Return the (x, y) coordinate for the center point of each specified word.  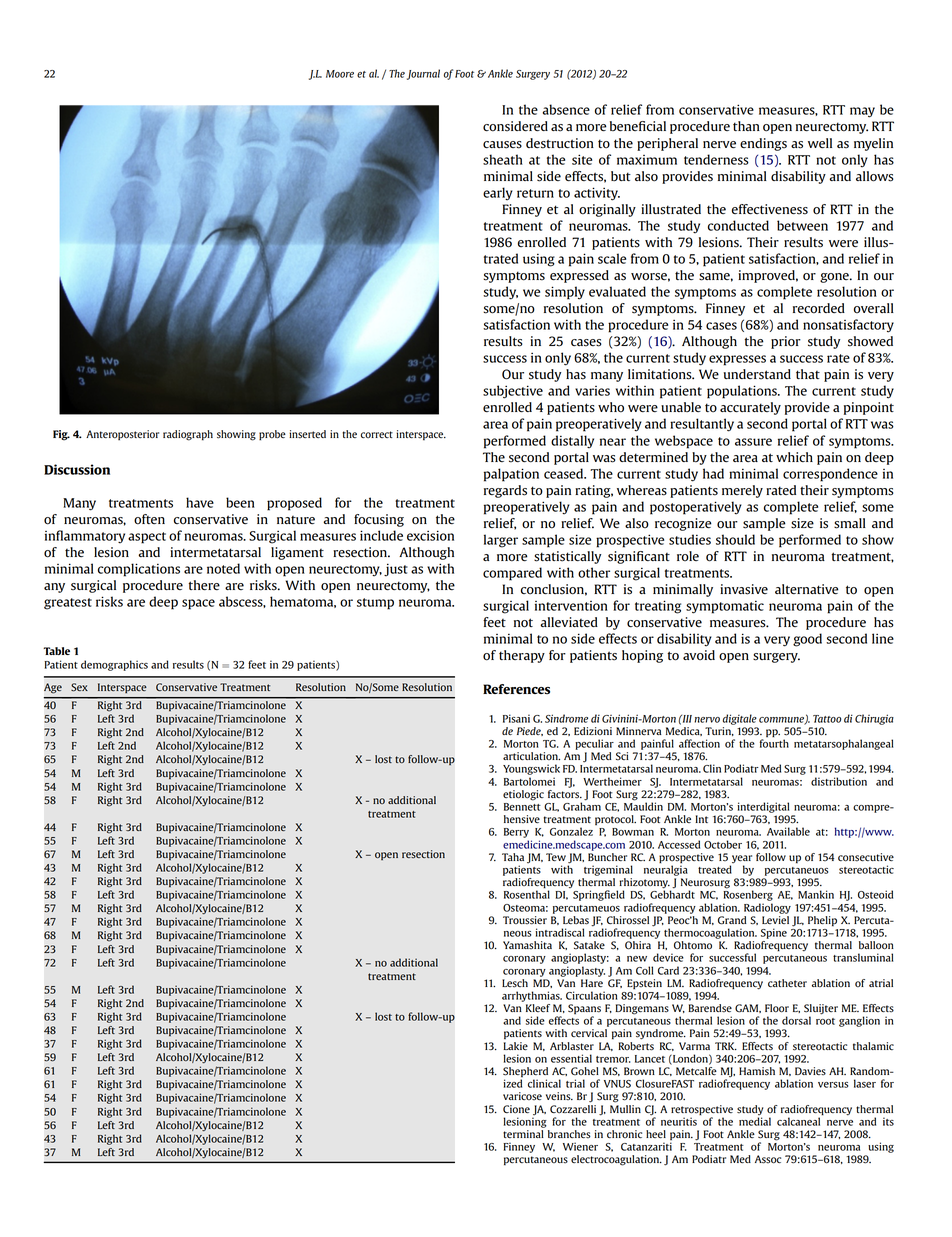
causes (502, 145)
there (204, 585)
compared (512, 574)
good (807, 640)
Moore (340, 74)
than (746, 126)
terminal (523, 1134)
